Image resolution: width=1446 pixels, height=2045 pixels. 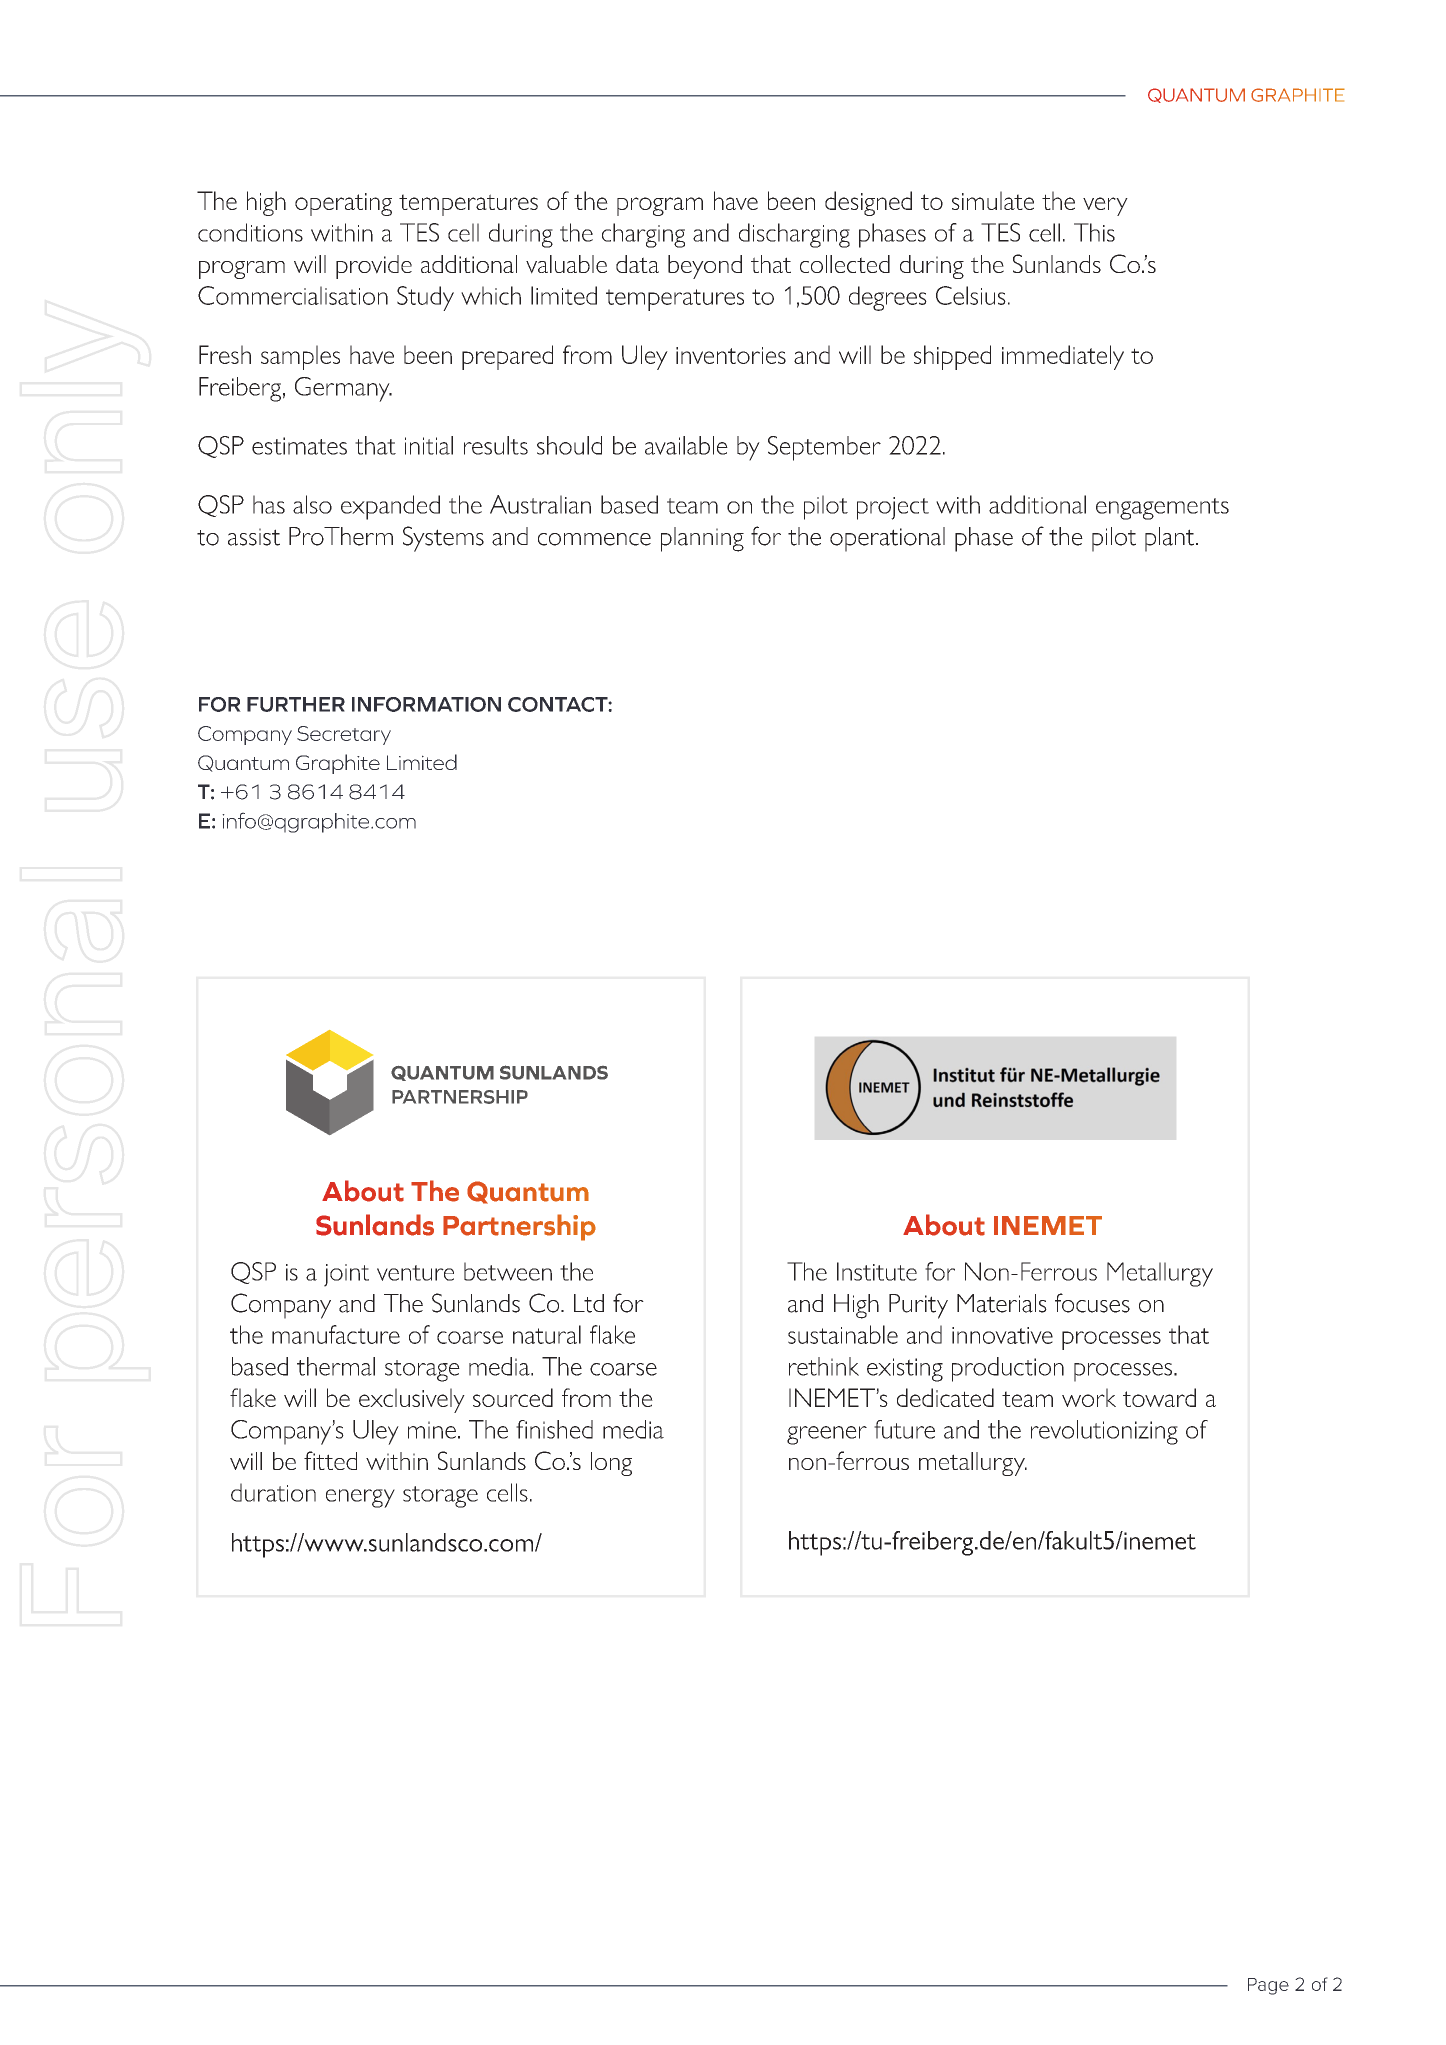 I want to click on Institute, so click(x=877, y=1271).
